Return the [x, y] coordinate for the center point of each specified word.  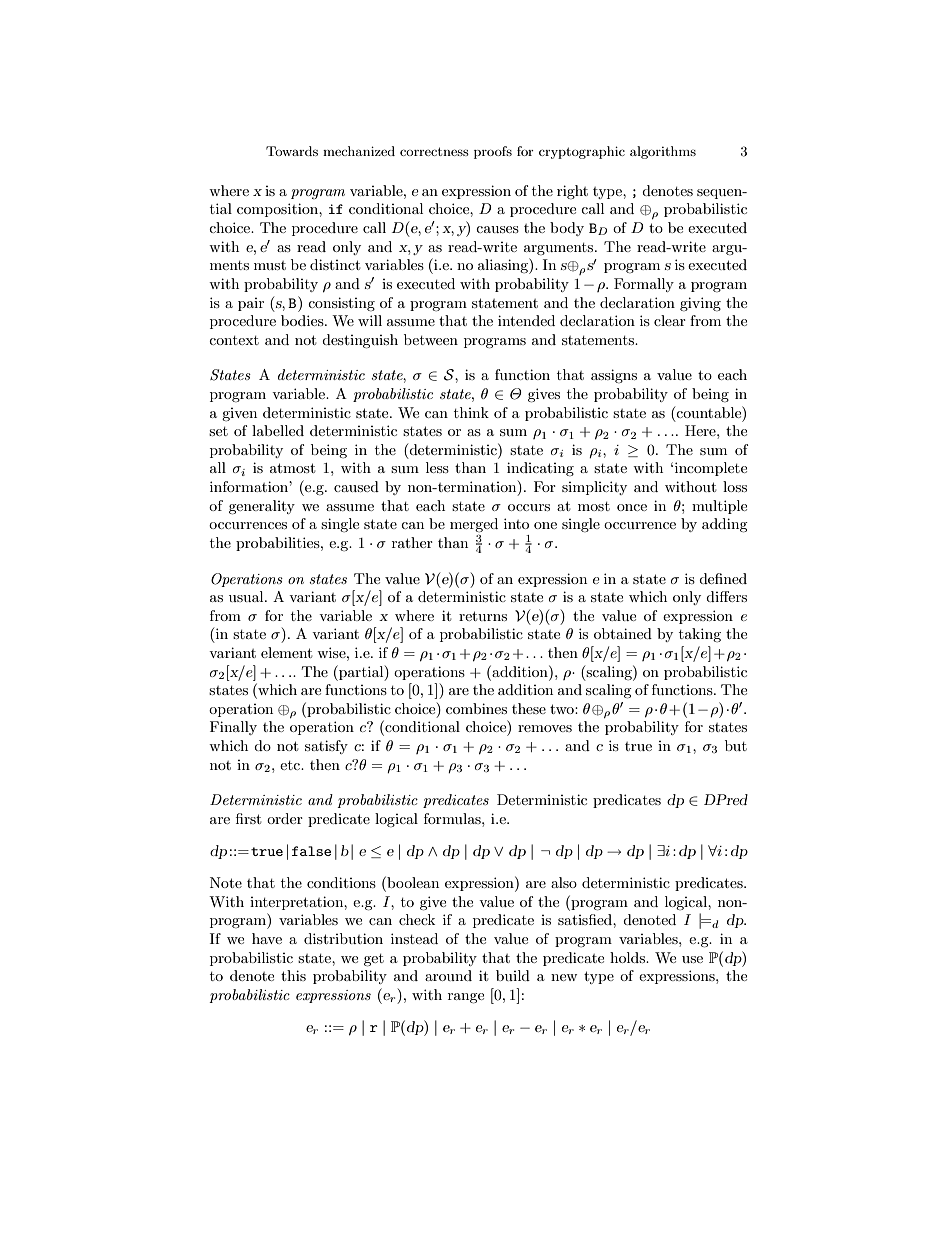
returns [483, 616]
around [448, 975]
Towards [292, 151]
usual [247, 596]
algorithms [663, 152]
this [293, 975]
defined [723, 578]
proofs [493, 152]
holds [628, 957]
